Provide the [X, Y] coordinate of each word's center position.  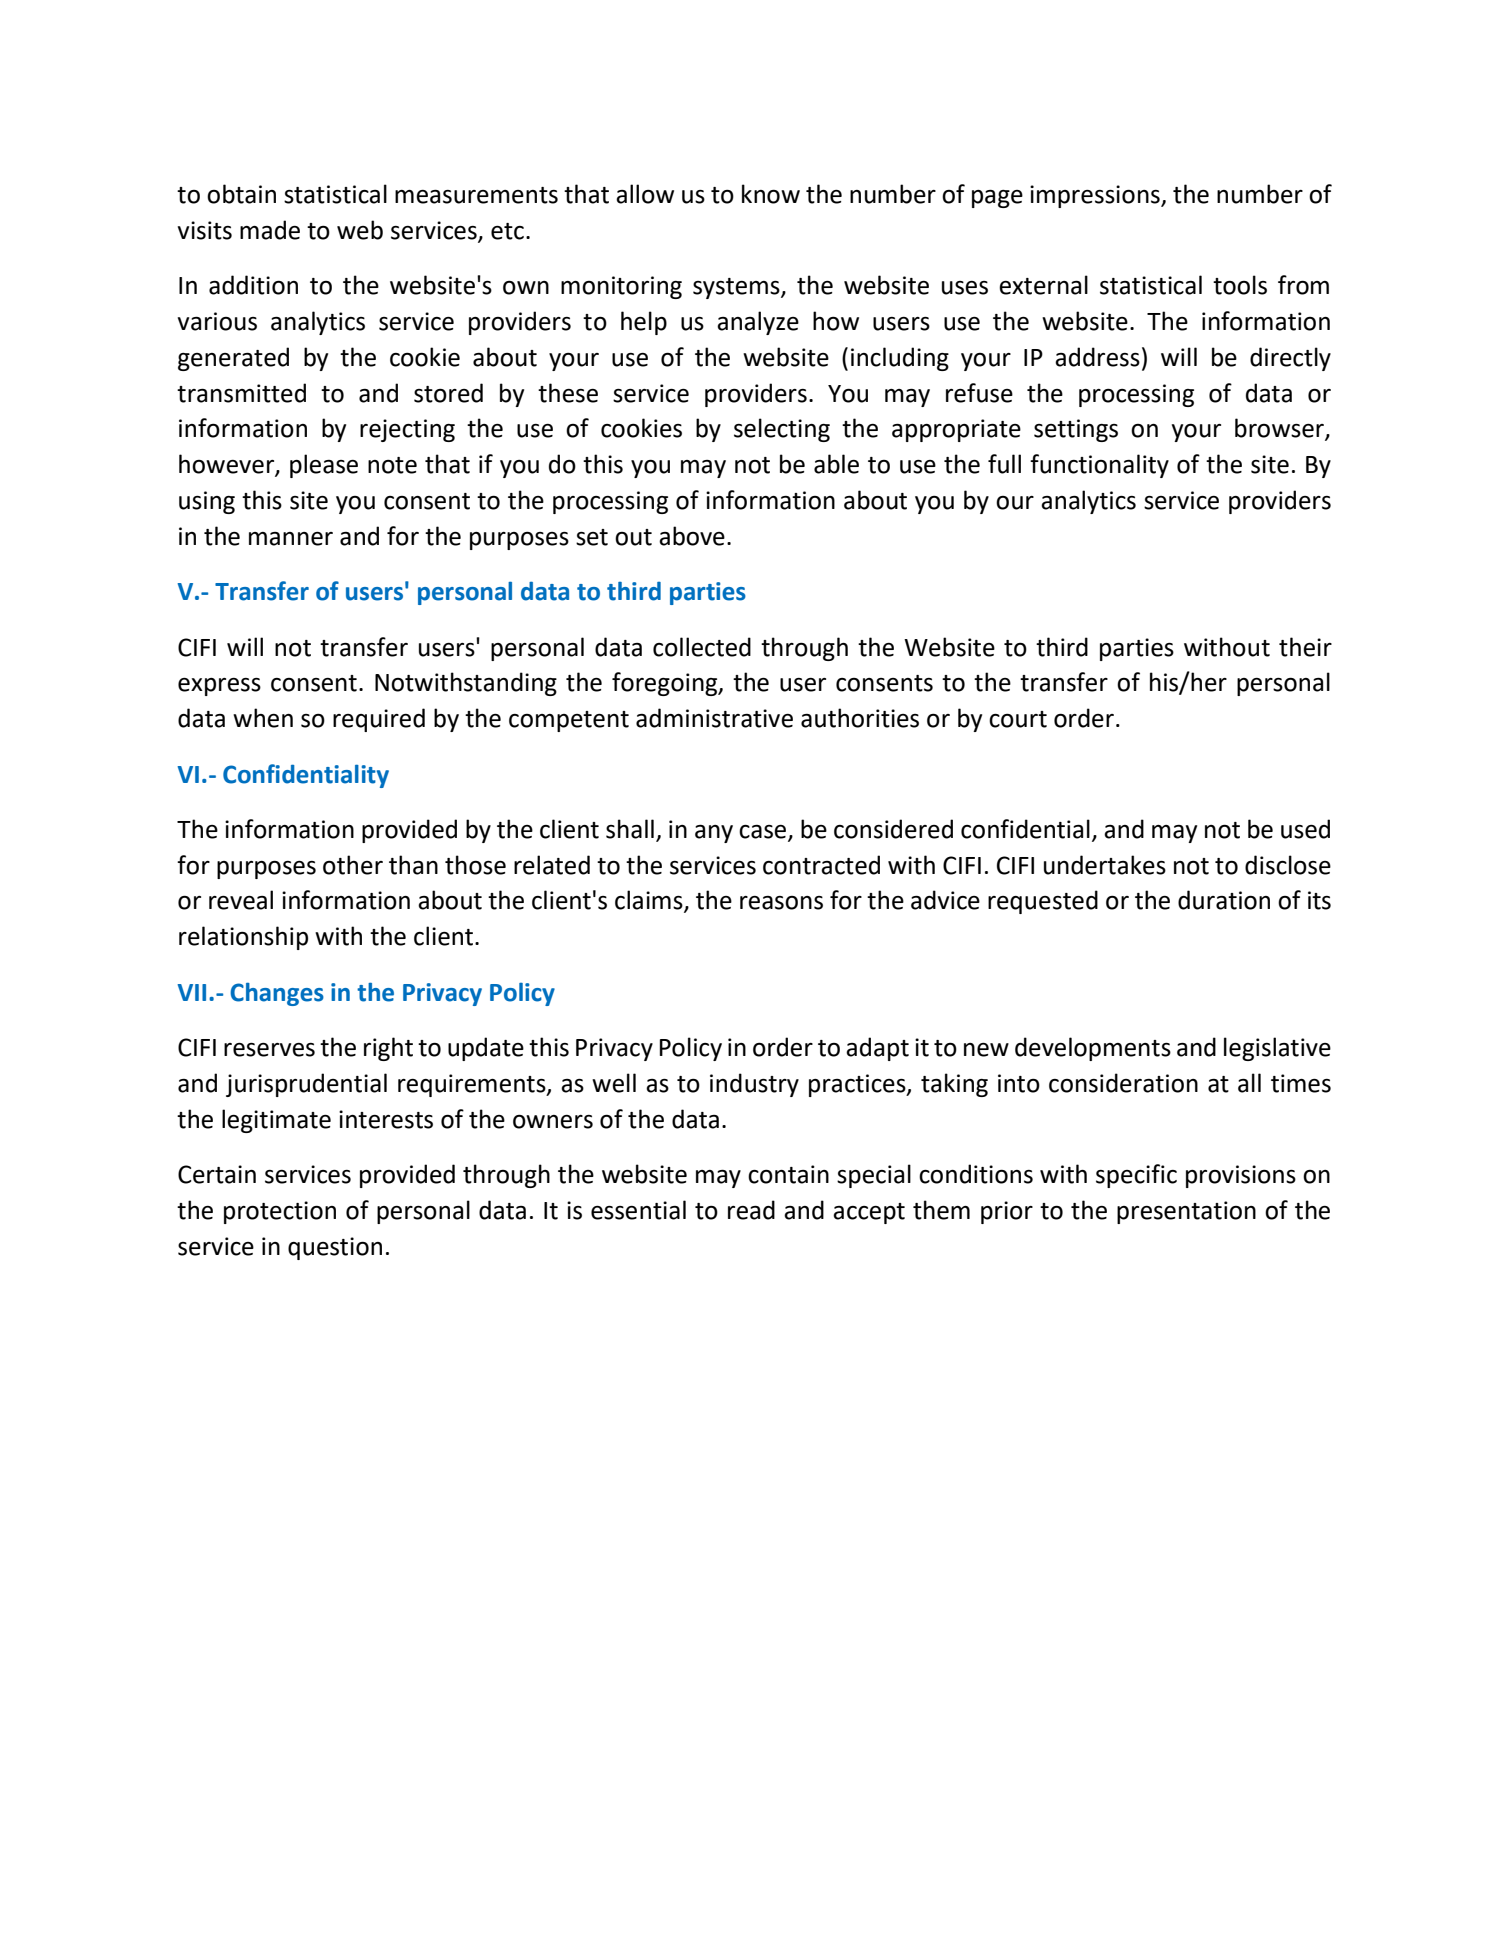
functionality [1099, 466]
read [751, 1210]
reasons [781, 903]
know [771, 194]
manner [291, 539]
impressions [1096, 196]
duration [1224, 900]
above [692, 536]
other [353, 865]
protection [280, 1212]
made [270, 230]
